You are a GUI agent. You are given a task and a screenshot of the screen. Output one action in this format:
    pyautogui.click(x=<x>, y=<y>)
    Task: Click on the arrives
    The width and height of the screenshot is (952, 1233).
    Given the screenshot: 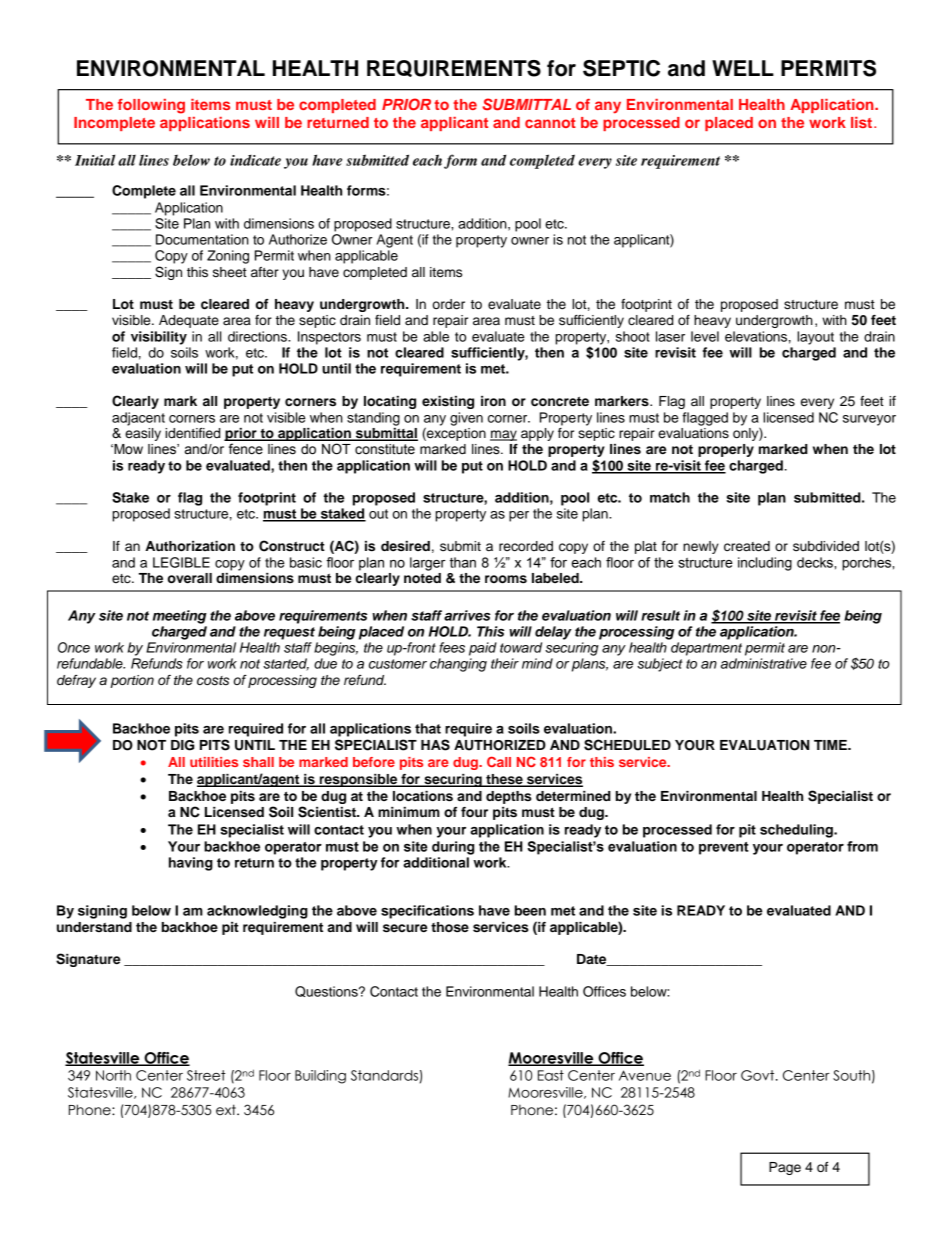 What is the action you would take?
    pyautogui.click(x=467, y=615)
